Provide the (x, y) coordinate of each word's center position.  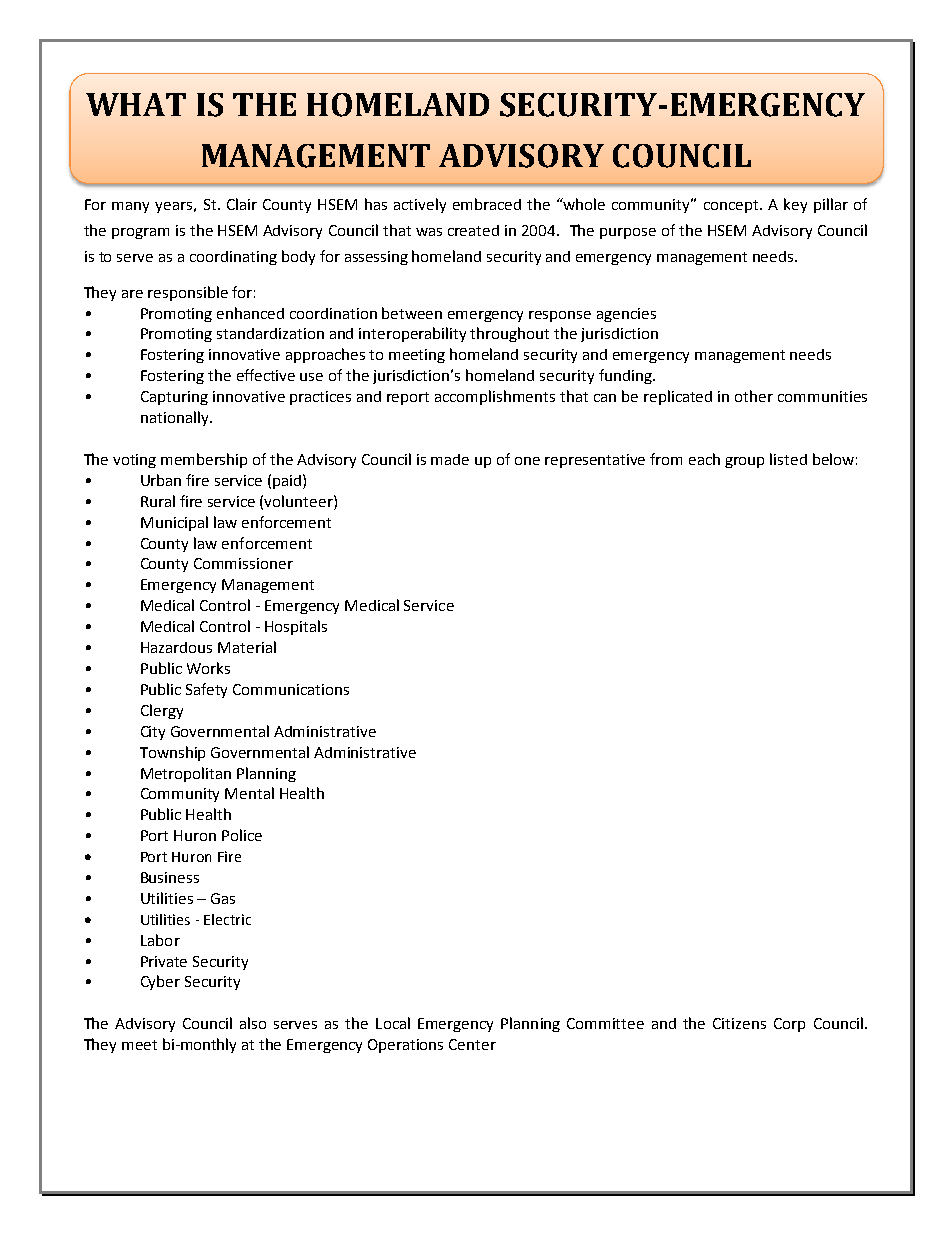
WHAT (136, 104)
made (450, 459)
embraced (487, 204)
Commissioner (243, 563)
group (744, 462)
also (253, 1023)
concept (732, 206)
